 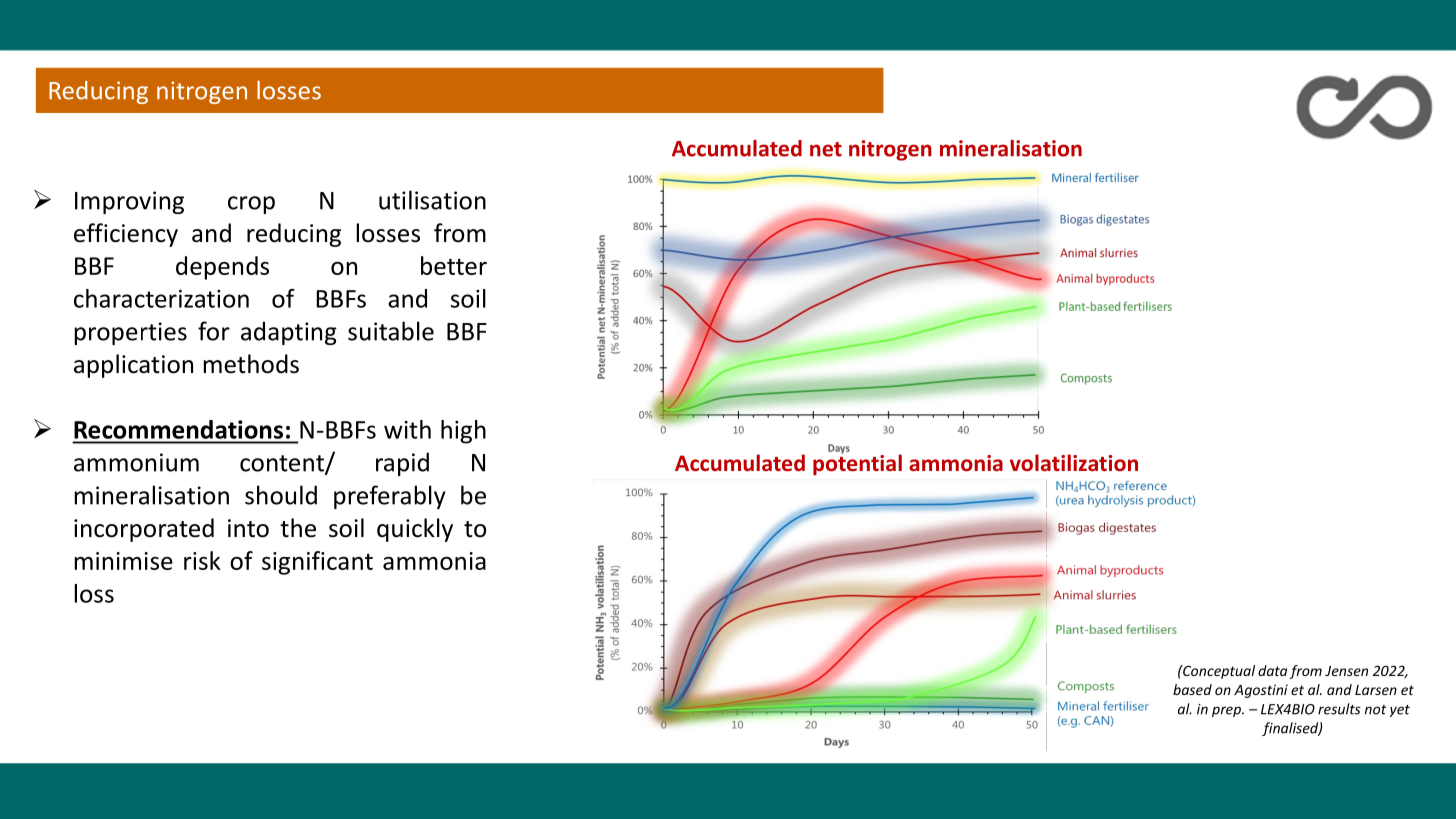 I want to click on data, so click(x=1272, y=670).
